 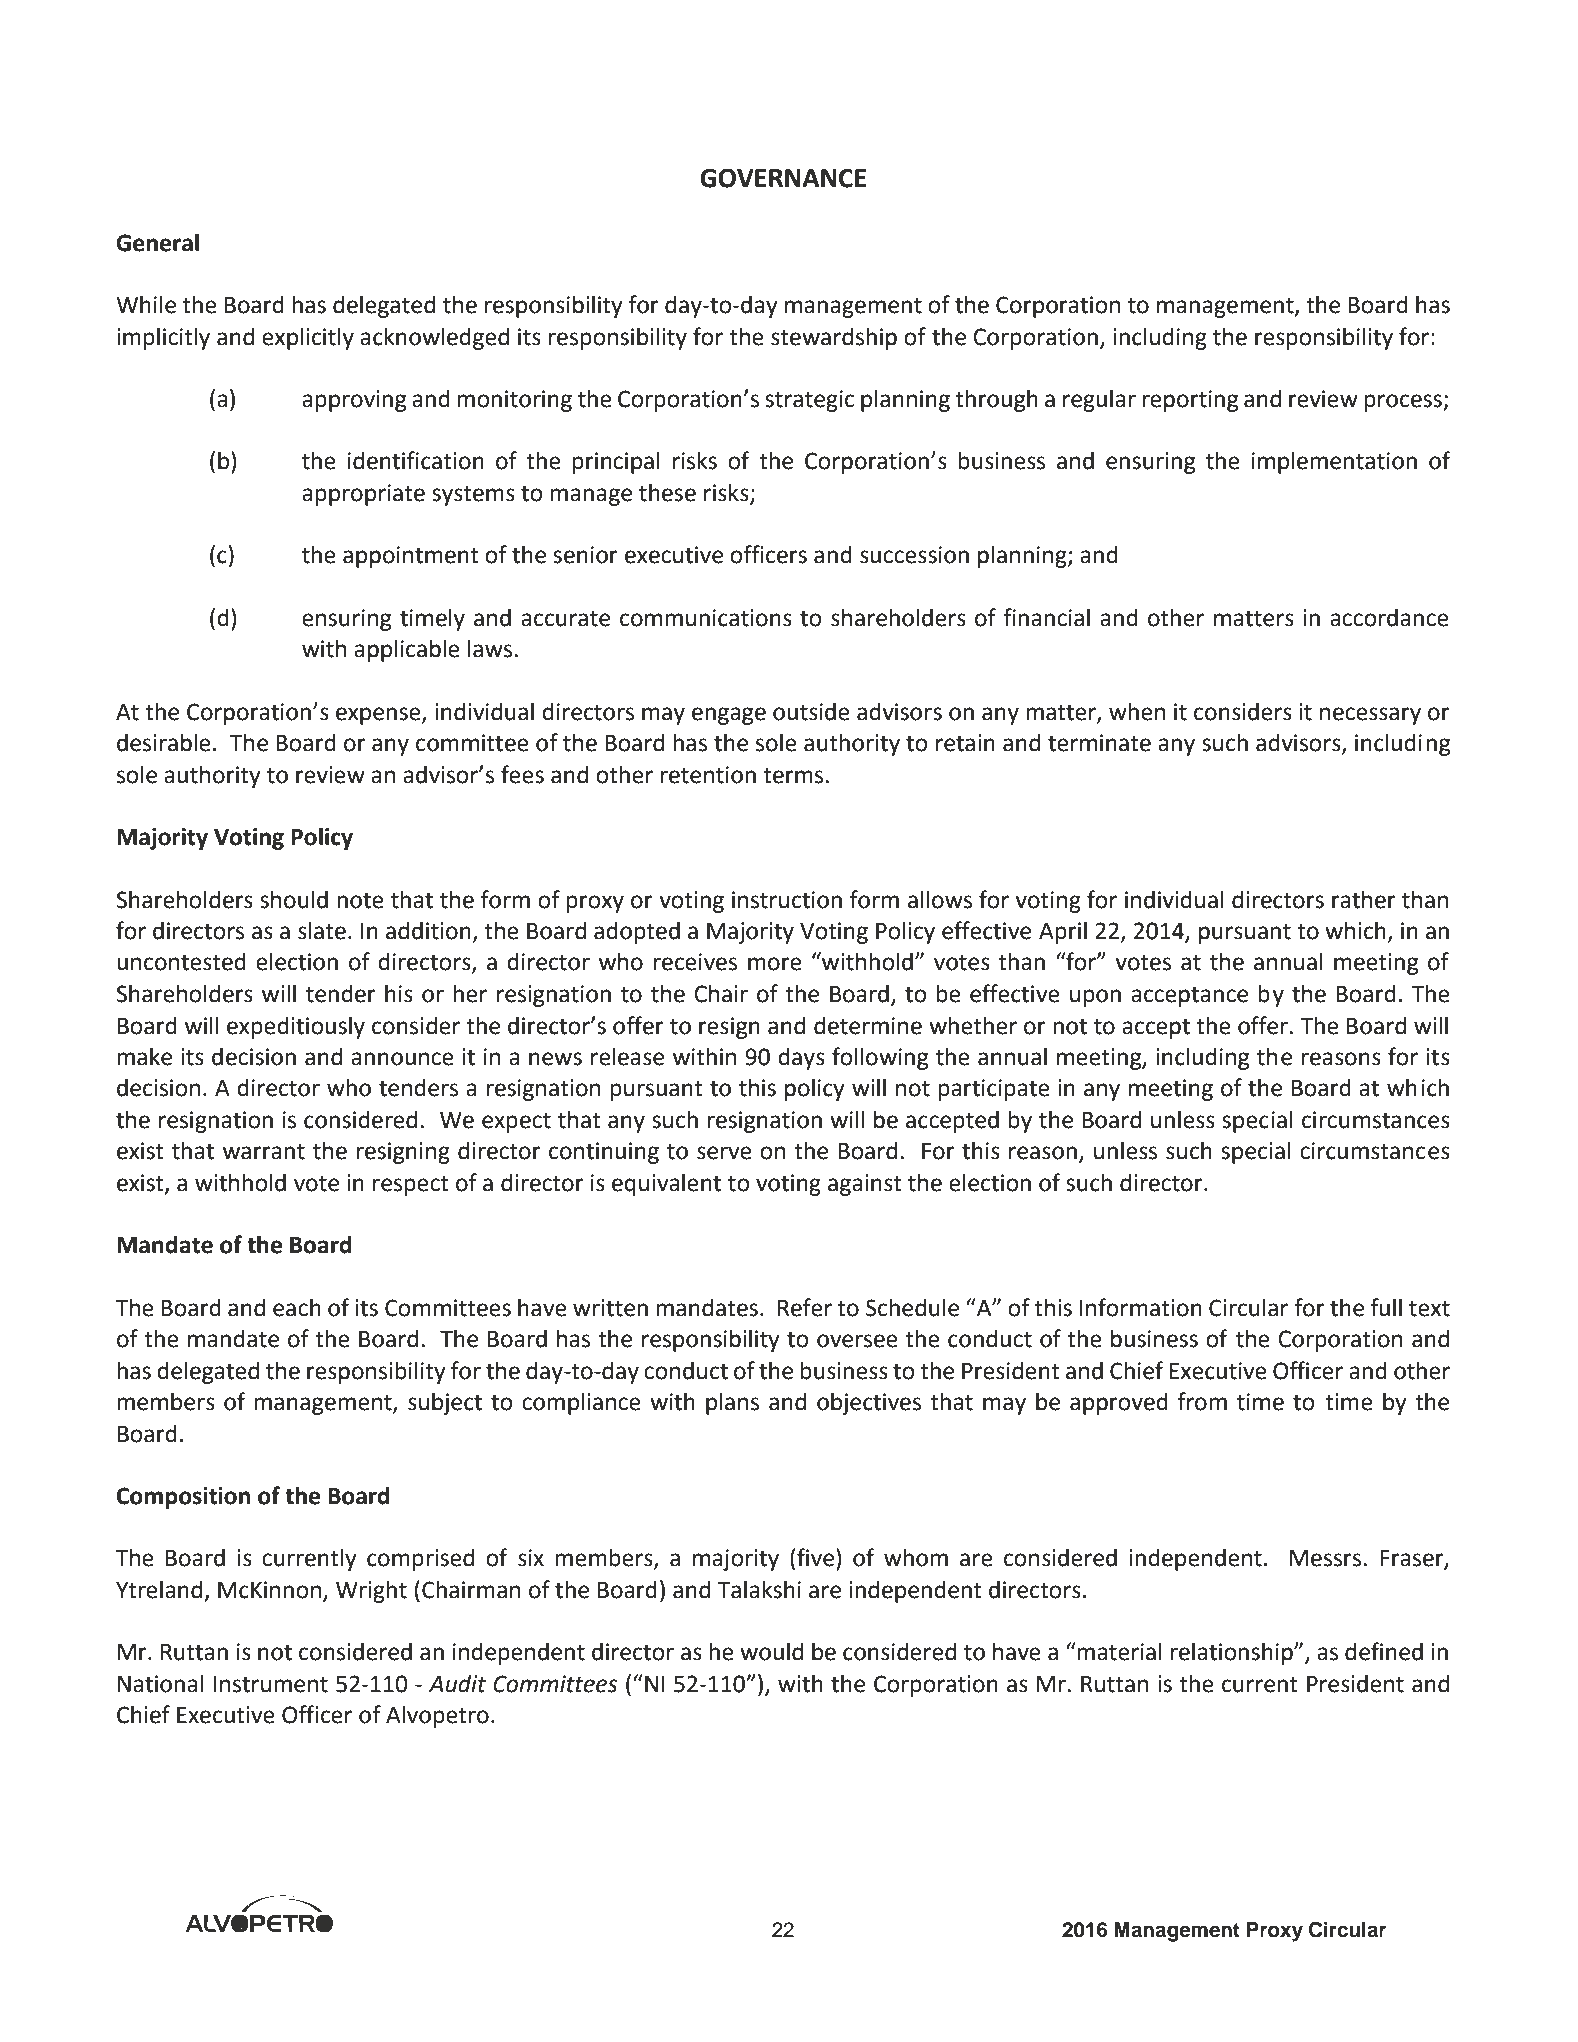 I want to click on would, so click(x=771, y=1651).
